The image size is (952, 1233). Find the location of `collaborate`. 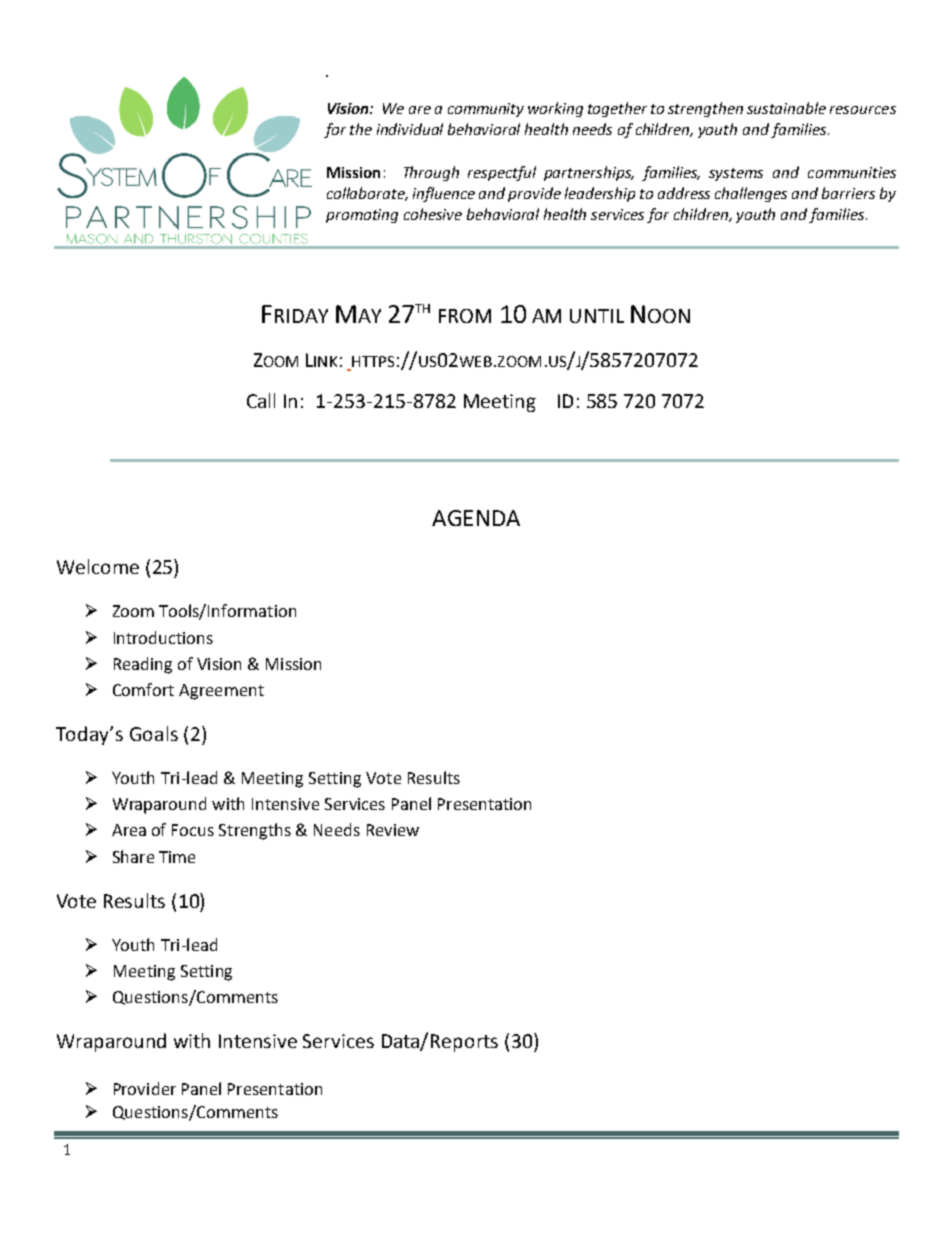

collaborate is located at coordinates (367, 194).
